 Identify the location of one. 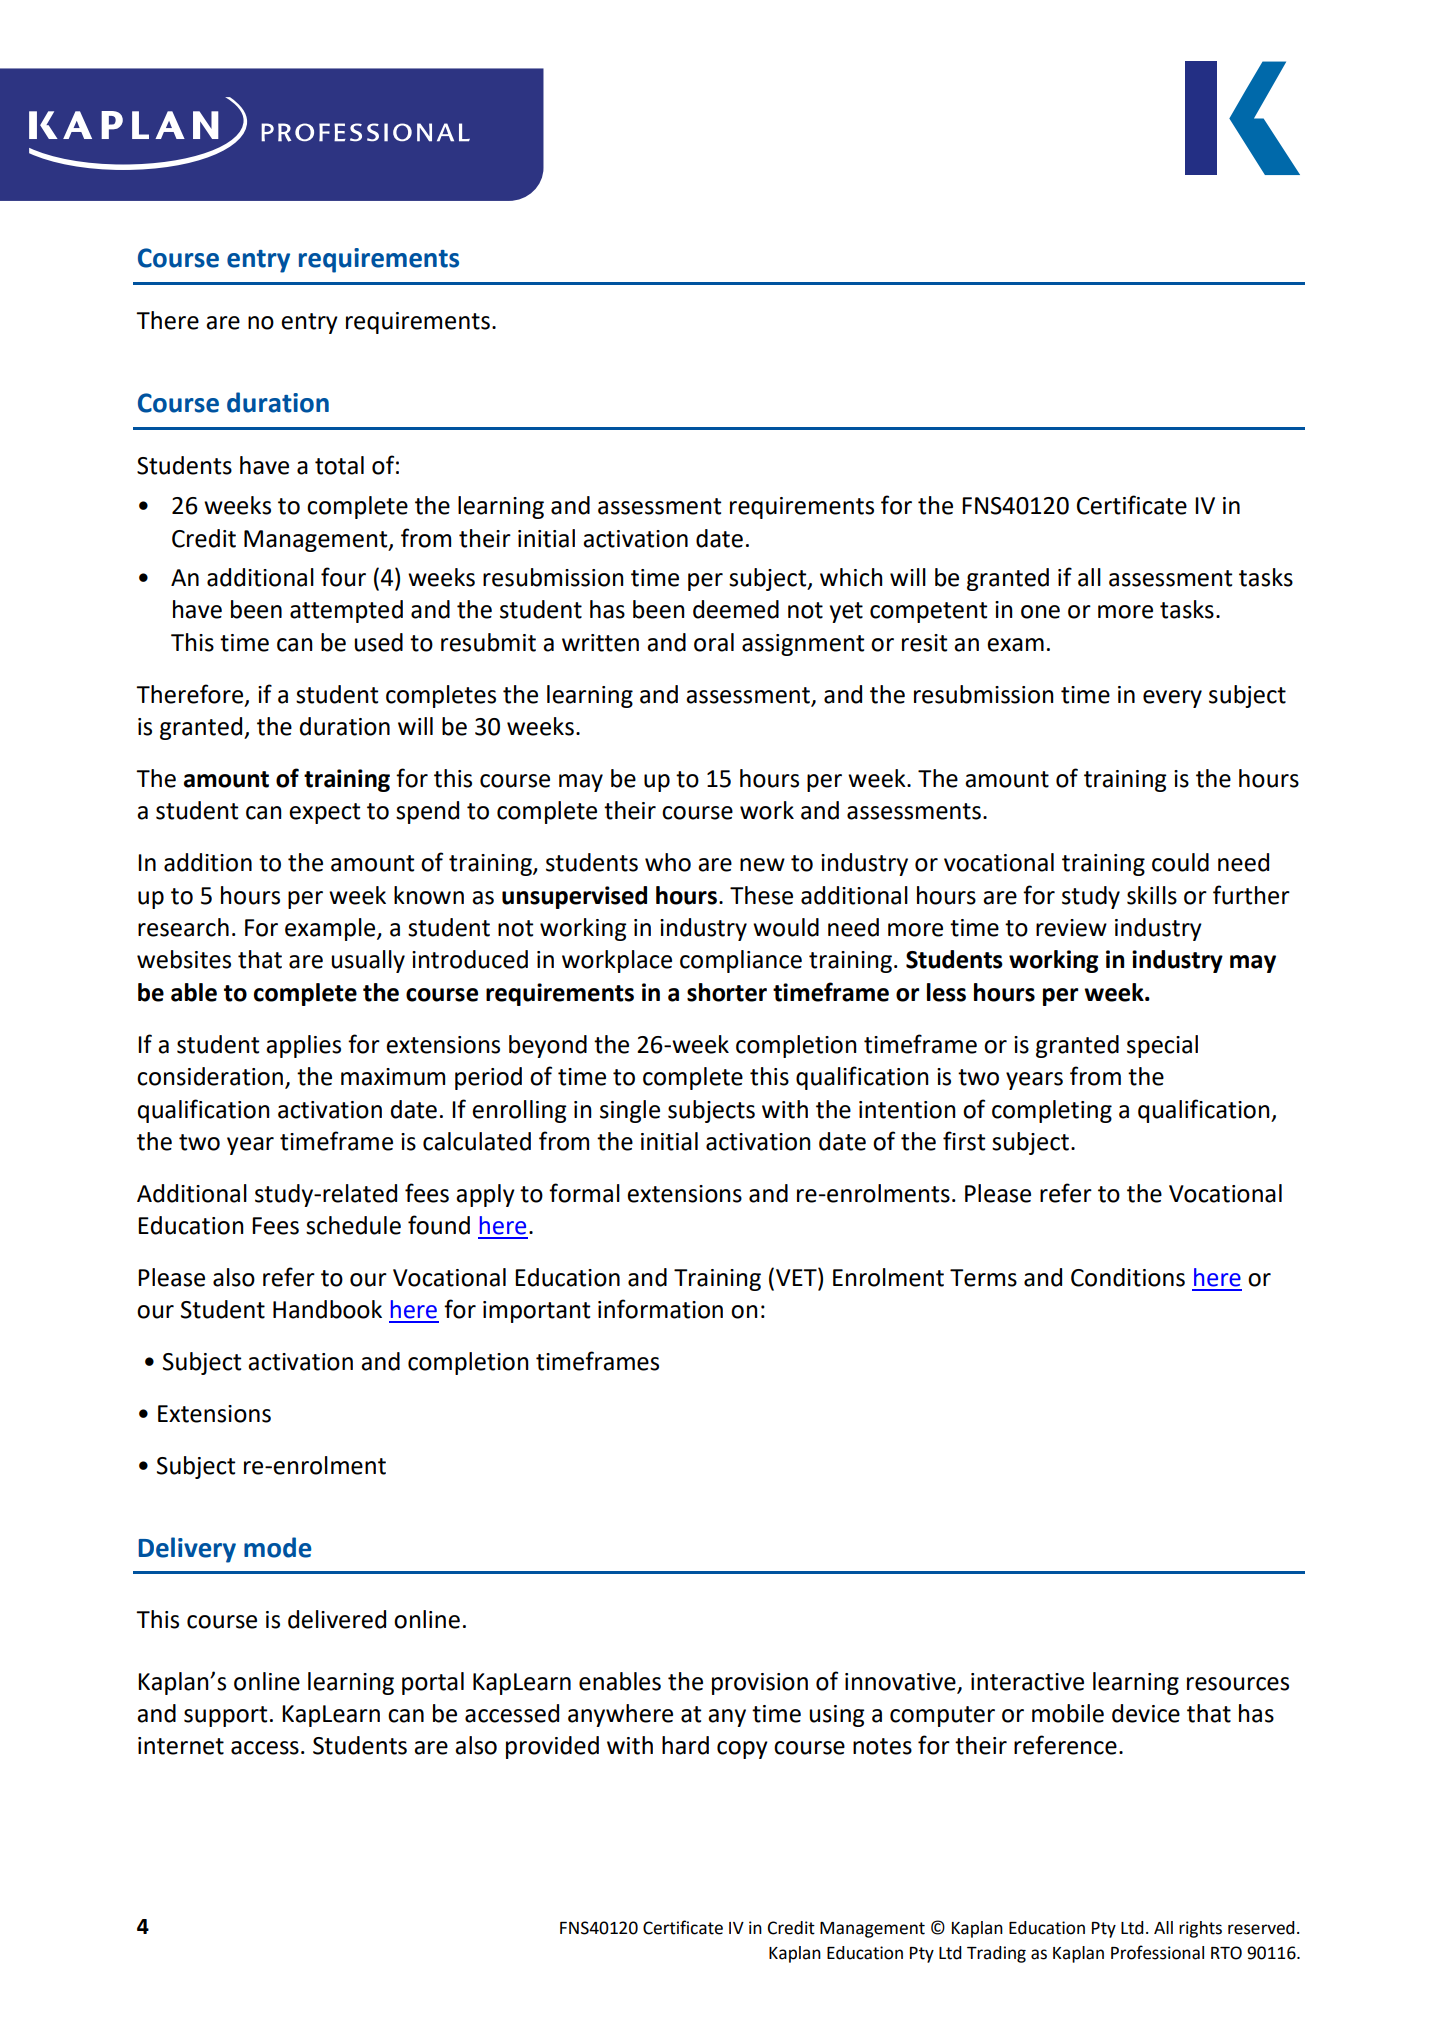
(1040, 612).
